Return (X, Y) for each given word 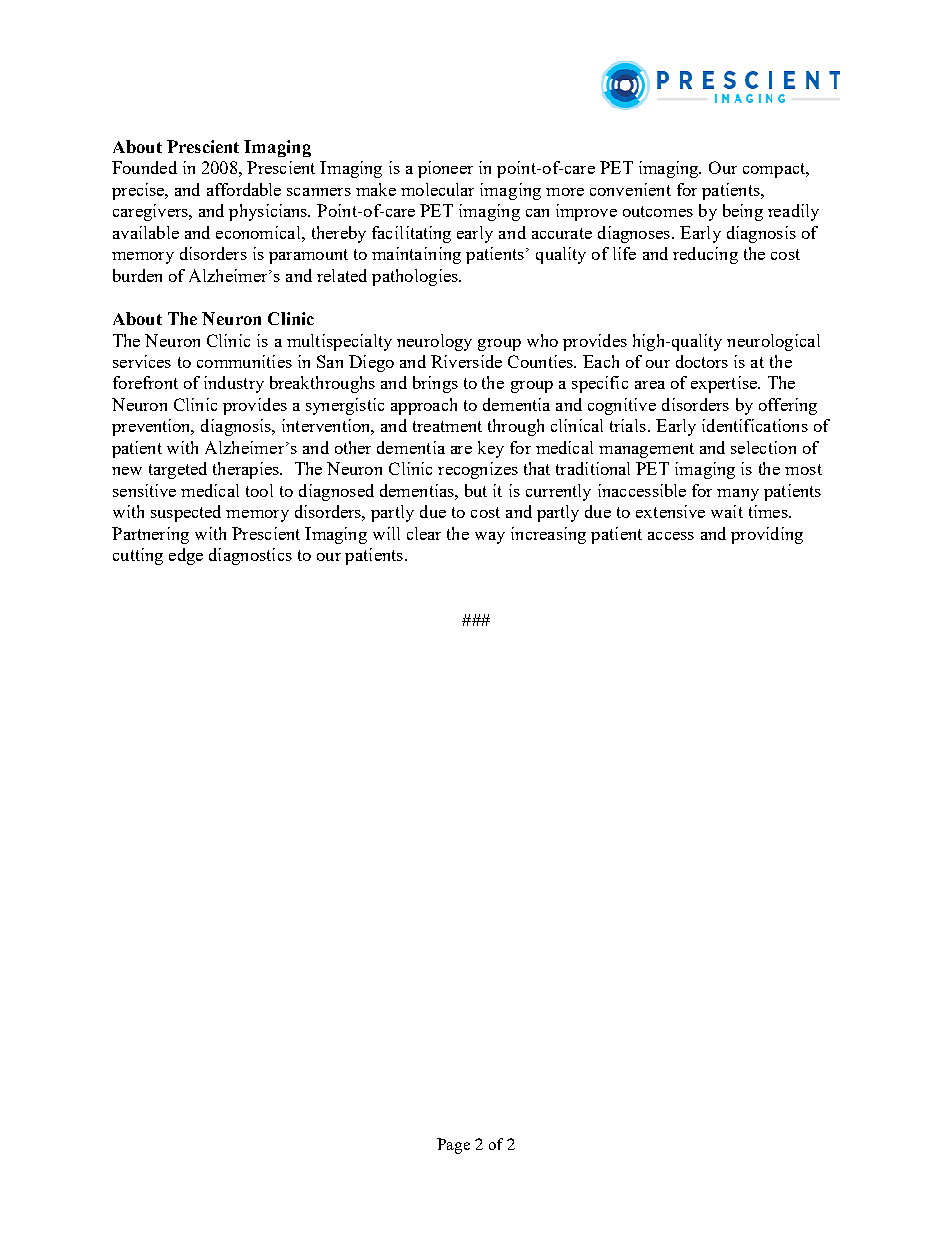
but (476, 490)
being (743, 212)
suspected (186, 513)
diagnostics (250, 556)
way (490, 538)
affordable (244, 189)
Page (453, 1146)
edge (186, 556)
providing (767, 535)
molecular (437, 189)
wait (727, 511)
